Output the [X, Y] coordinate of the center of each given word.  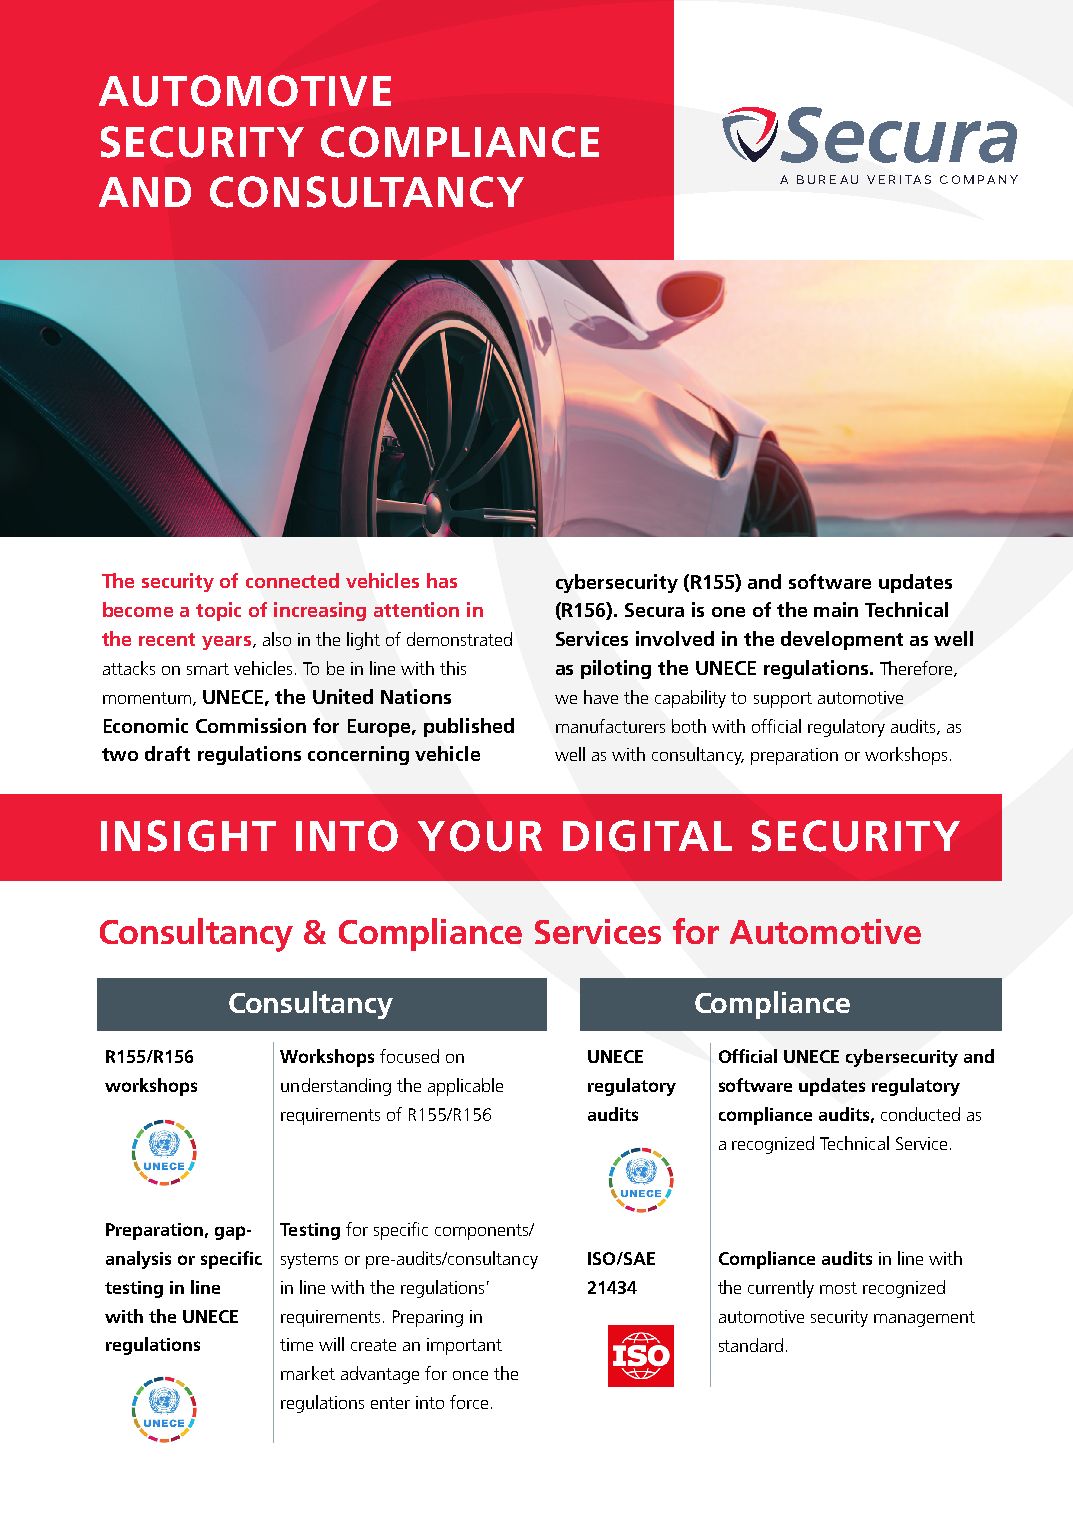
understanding [336, 1087]
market [308, 1373]
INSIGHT [188, 836]
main [836, 609]
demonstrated [459, 639]
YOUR [480, 836]
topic [218, 611]
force [469, 1402]
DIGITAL [647, 836]
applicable [465, 1087]
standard [751, 1345]
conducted [920, 1114]
